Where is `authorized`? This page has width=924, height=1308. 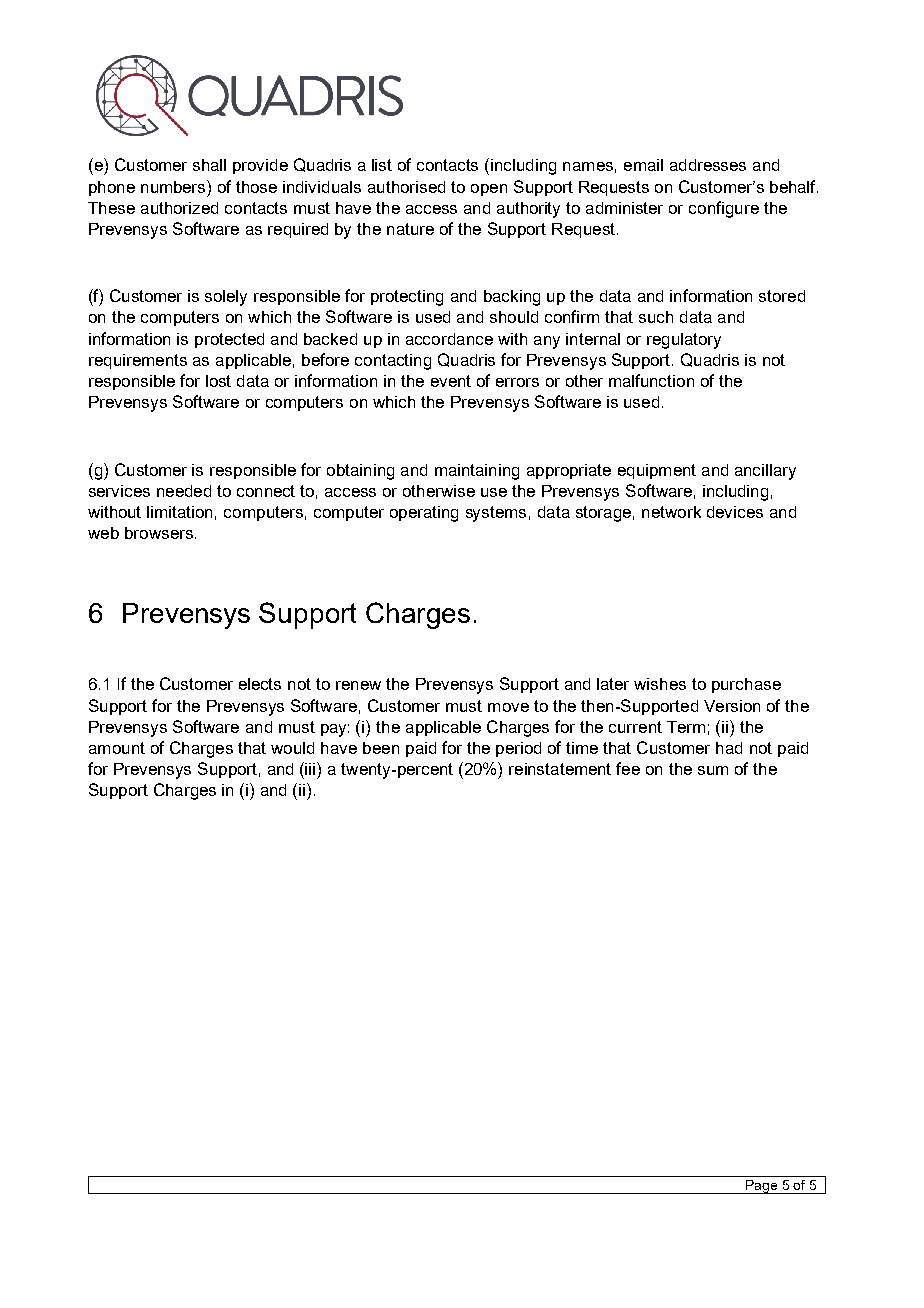 authorized is located at coordinates (179, 208).
